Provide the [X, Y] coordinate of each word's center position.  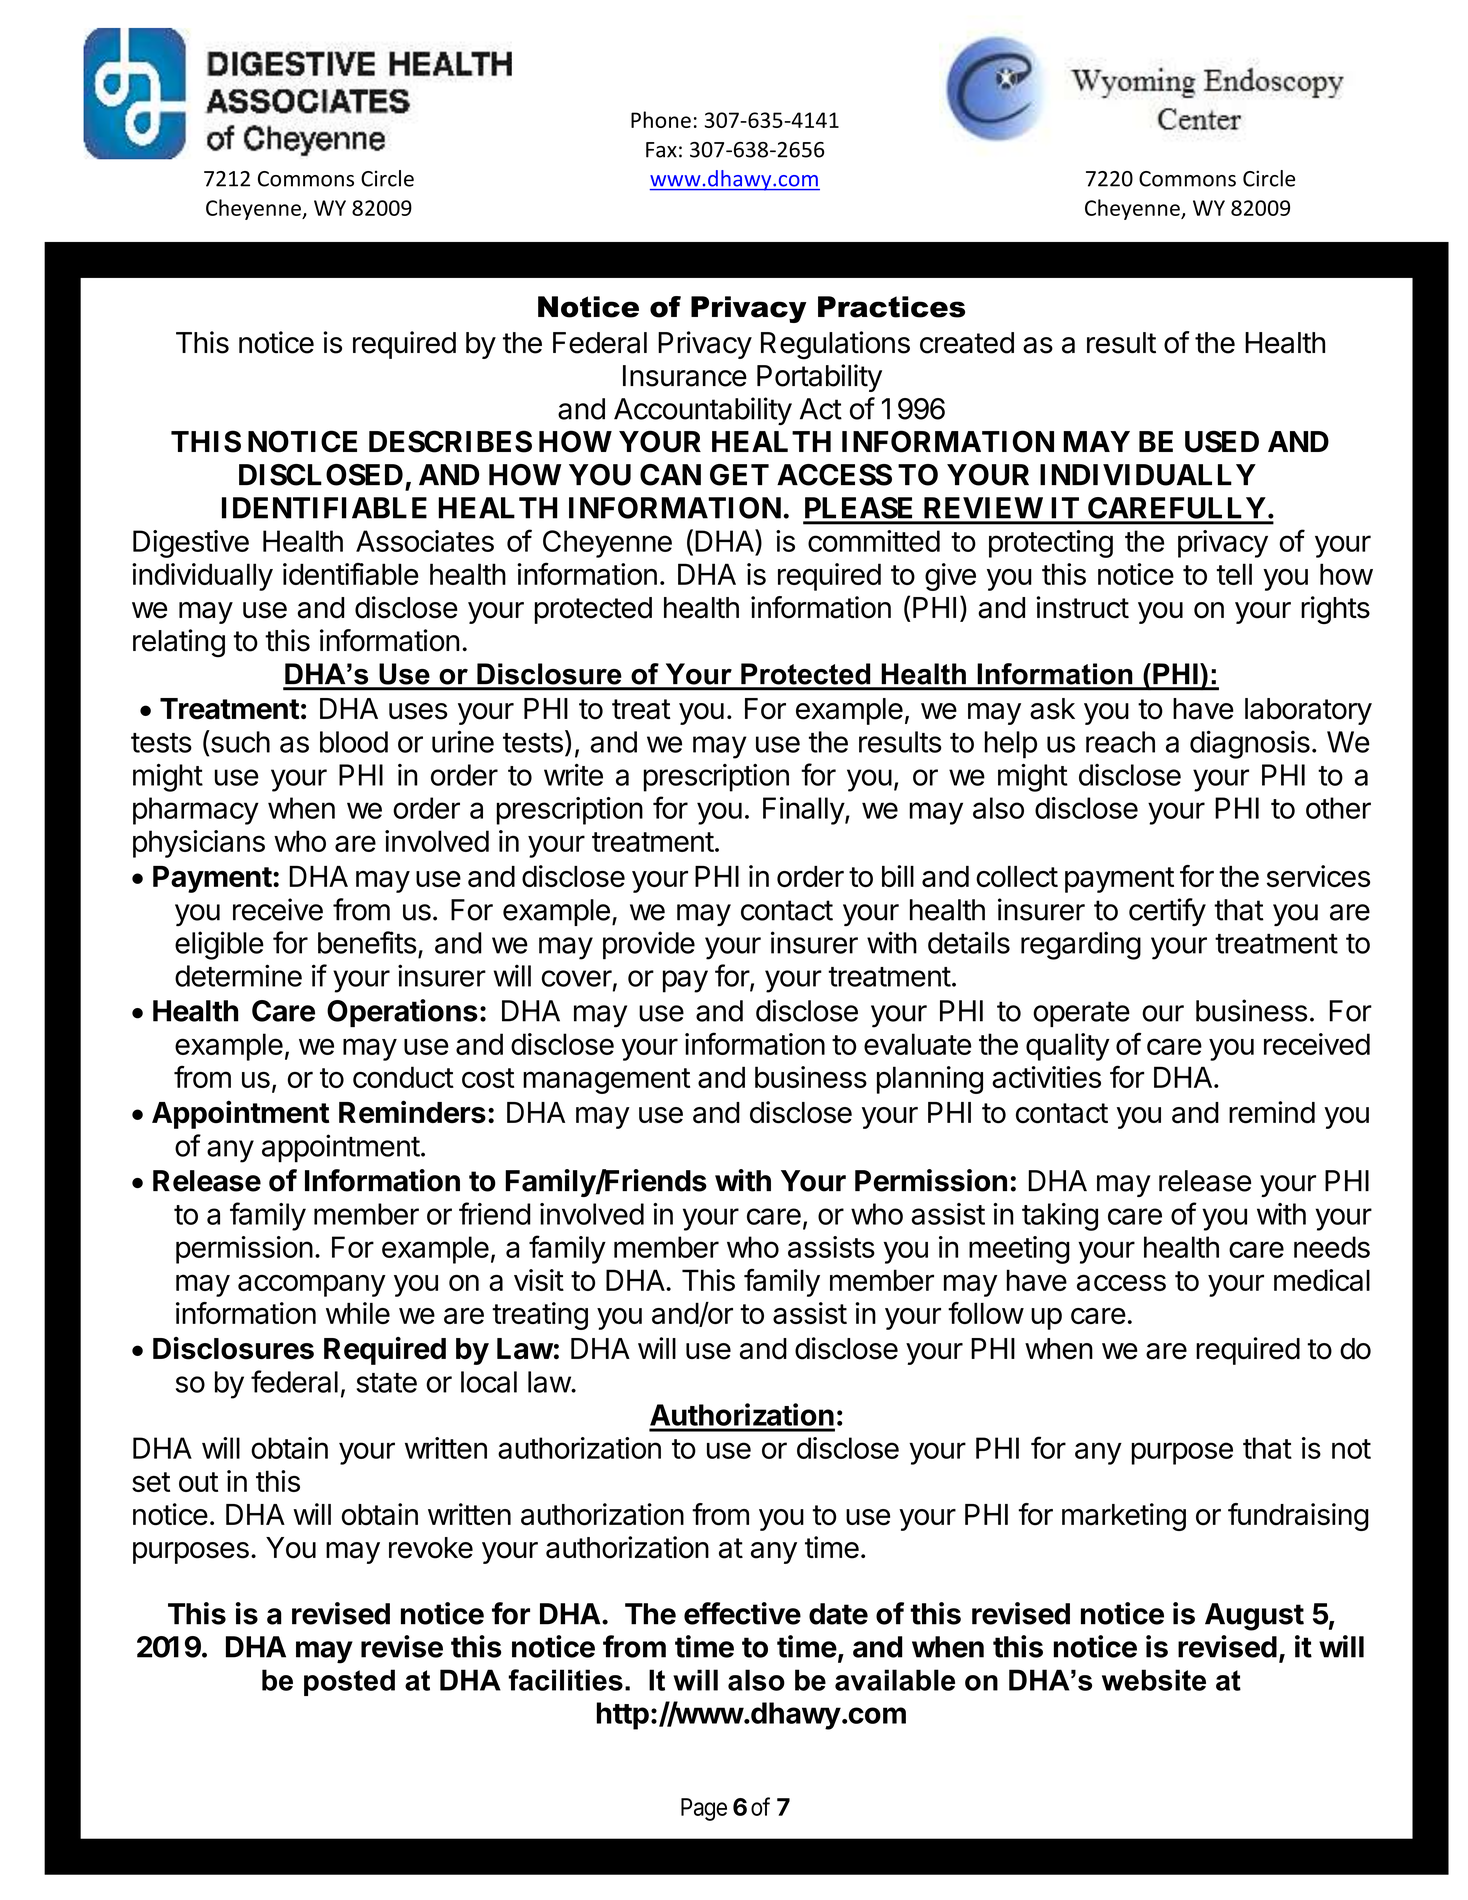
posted [349, 1682]
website [1154, 1680]
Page [704, 1809]
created [967, 343]
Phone [661, 119]
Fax [661, 150]
